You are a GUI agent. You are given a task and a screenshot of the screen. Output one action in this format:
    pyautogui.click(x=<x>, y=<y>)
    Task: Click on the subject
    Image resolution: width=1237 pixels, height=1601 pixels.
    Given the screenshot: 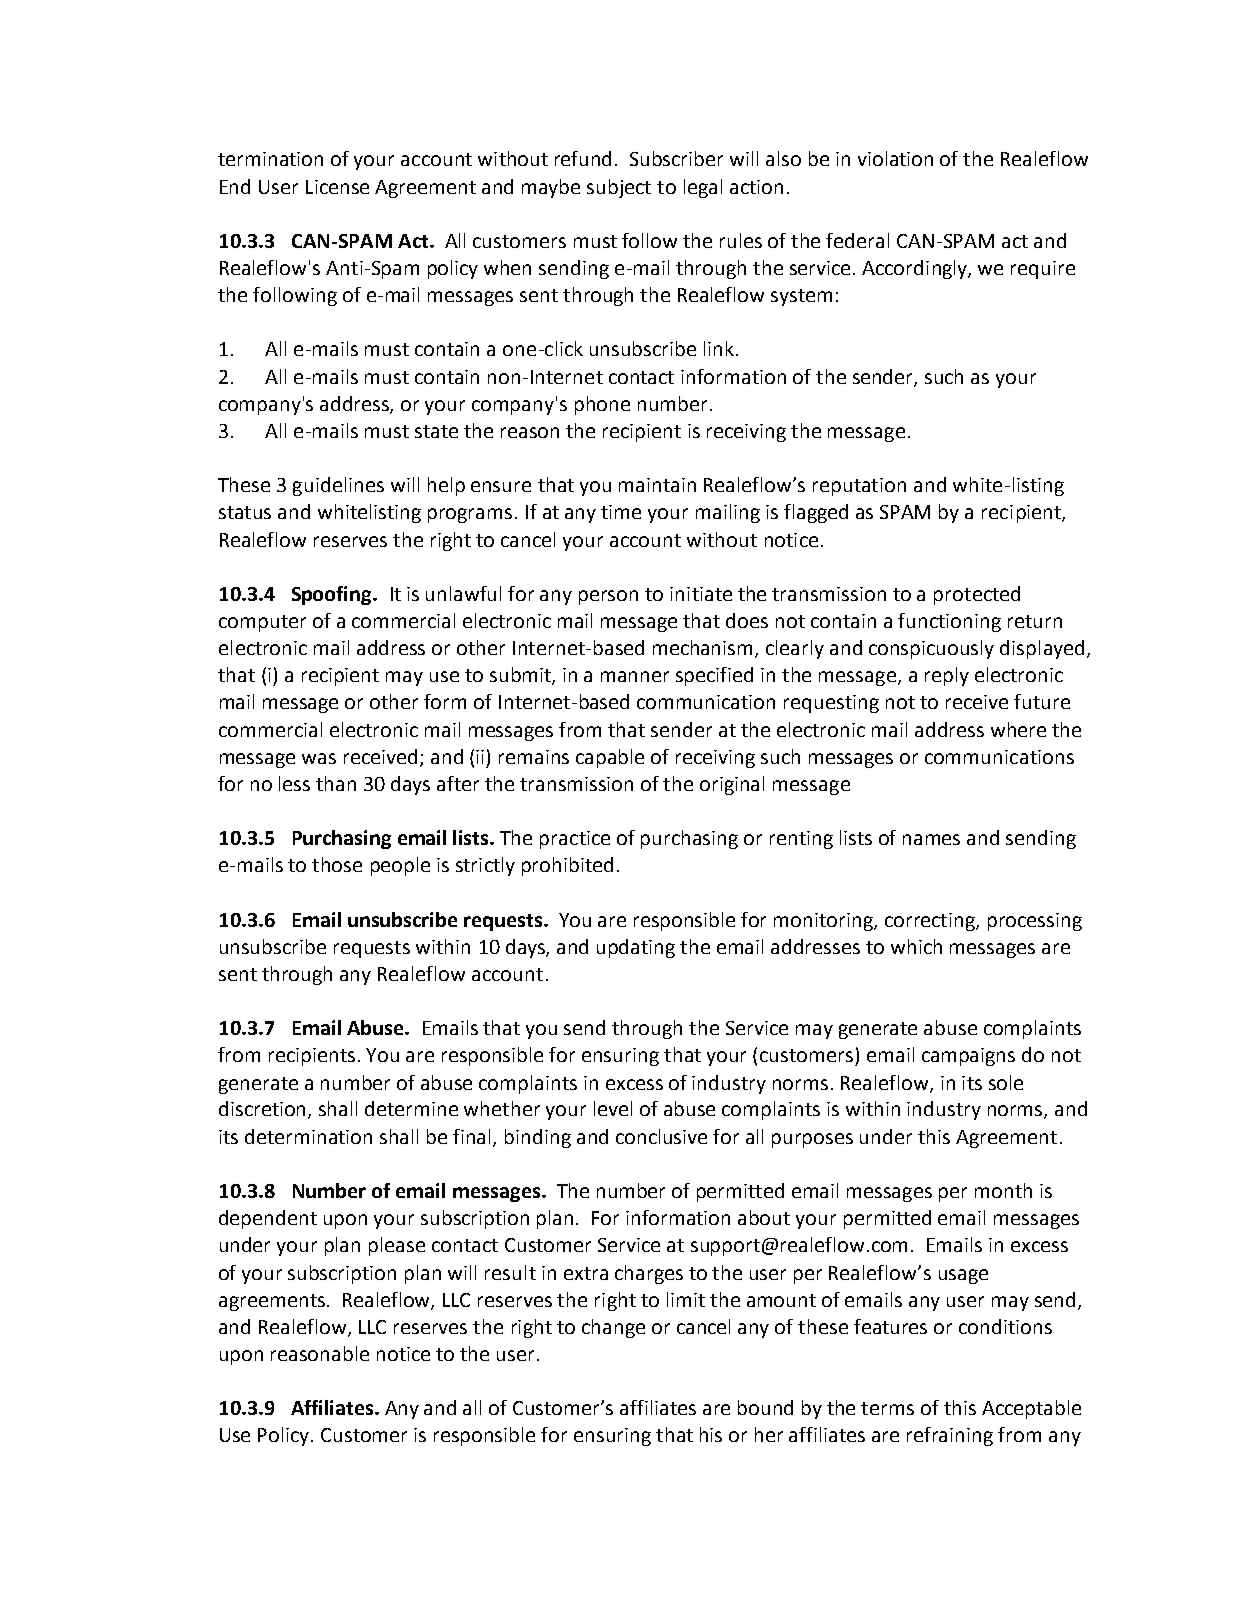 What is the action you would take?
    pyautogui.click(x=619, y=188)
